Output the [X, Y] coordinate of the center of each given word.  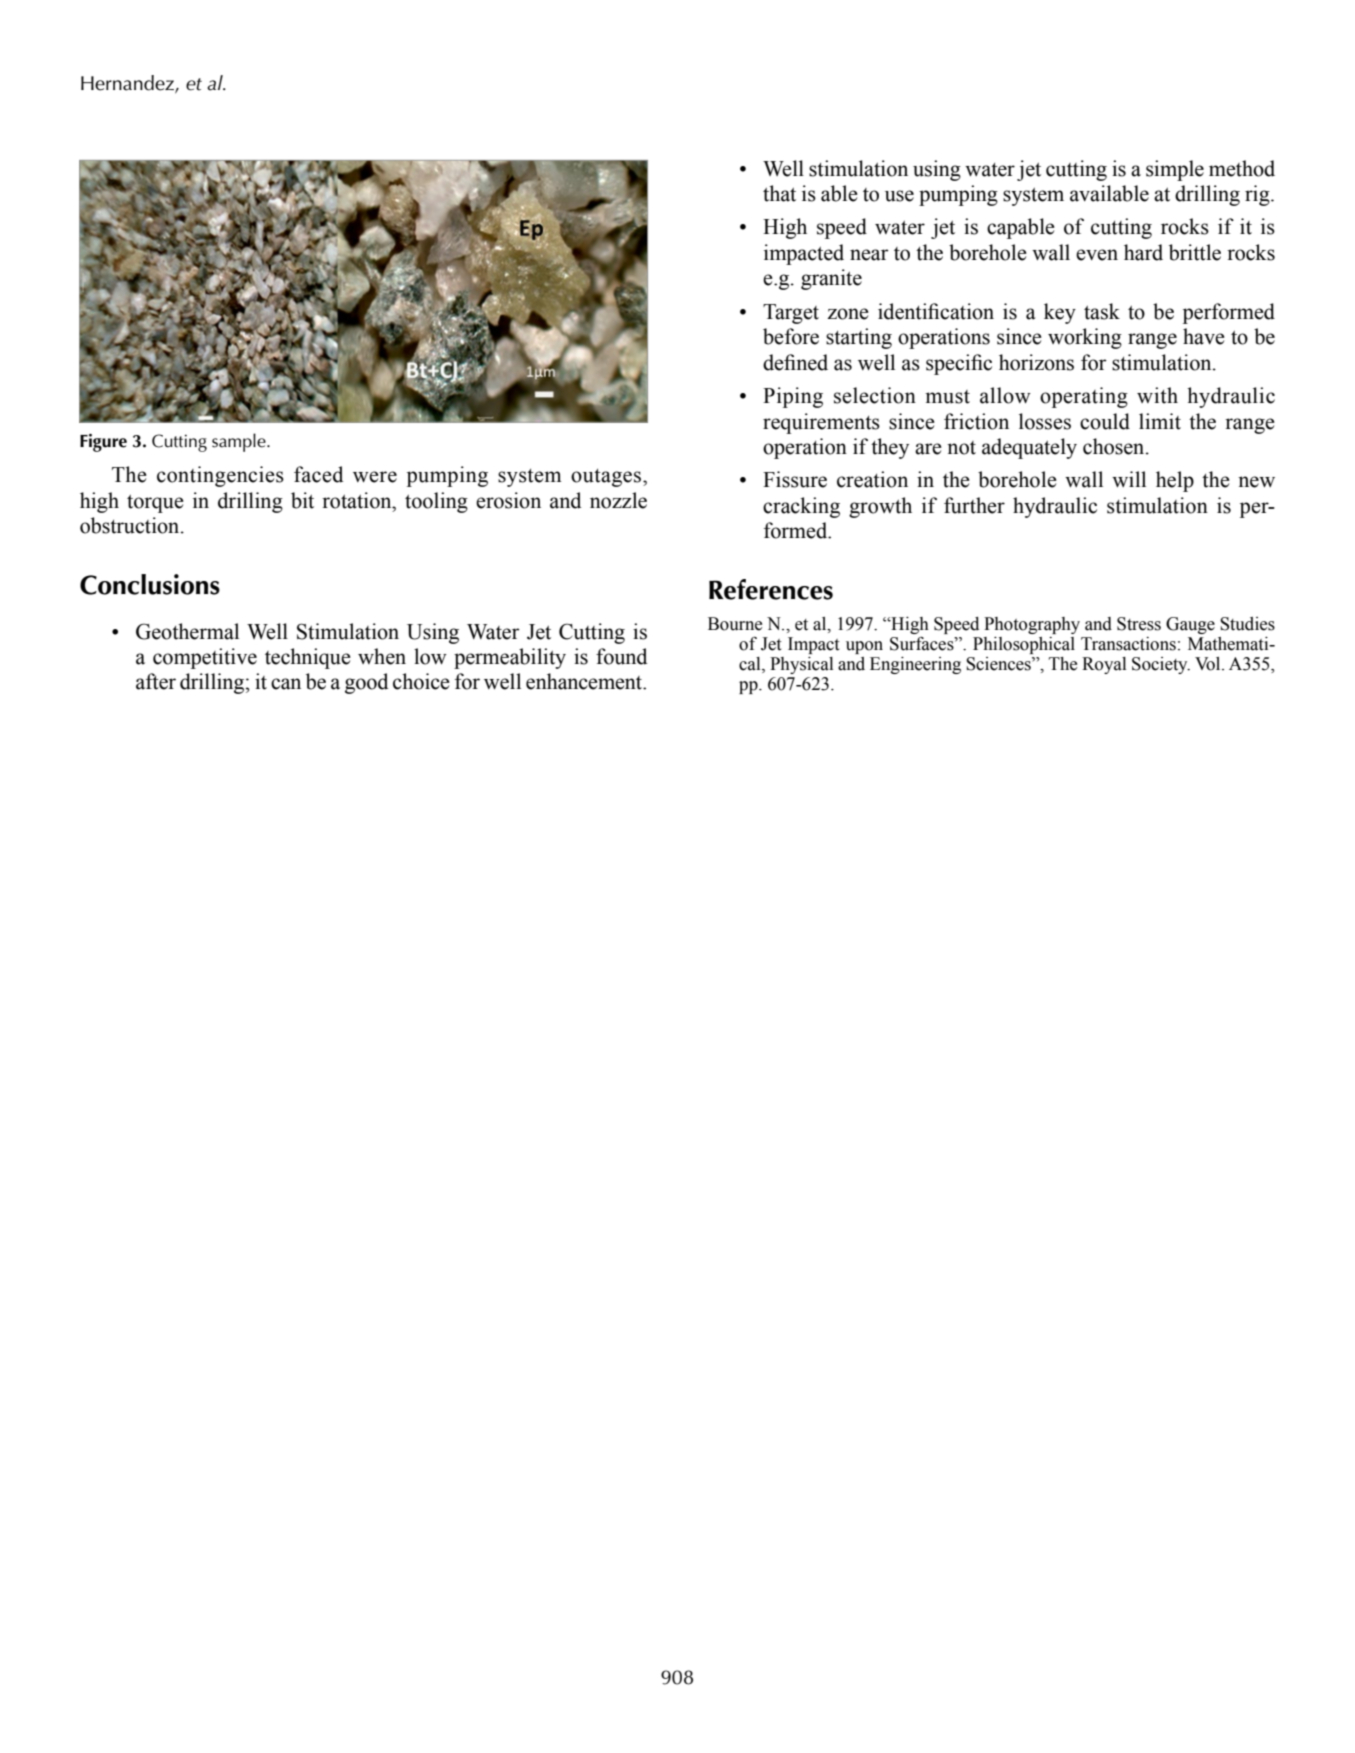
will [1129, 479]
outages [607, 478]
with [1157, 395]
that [779, 193]
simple [1175, 170]
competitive [205, 658]
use [899, 196]
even [1097, 255]
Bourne [735, 624]
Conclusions [150, 584]
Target [791, 314]
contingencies [220, 476]
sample [240, 442]
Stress [1139, 624]
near [869, 255]
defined [795, 362]
